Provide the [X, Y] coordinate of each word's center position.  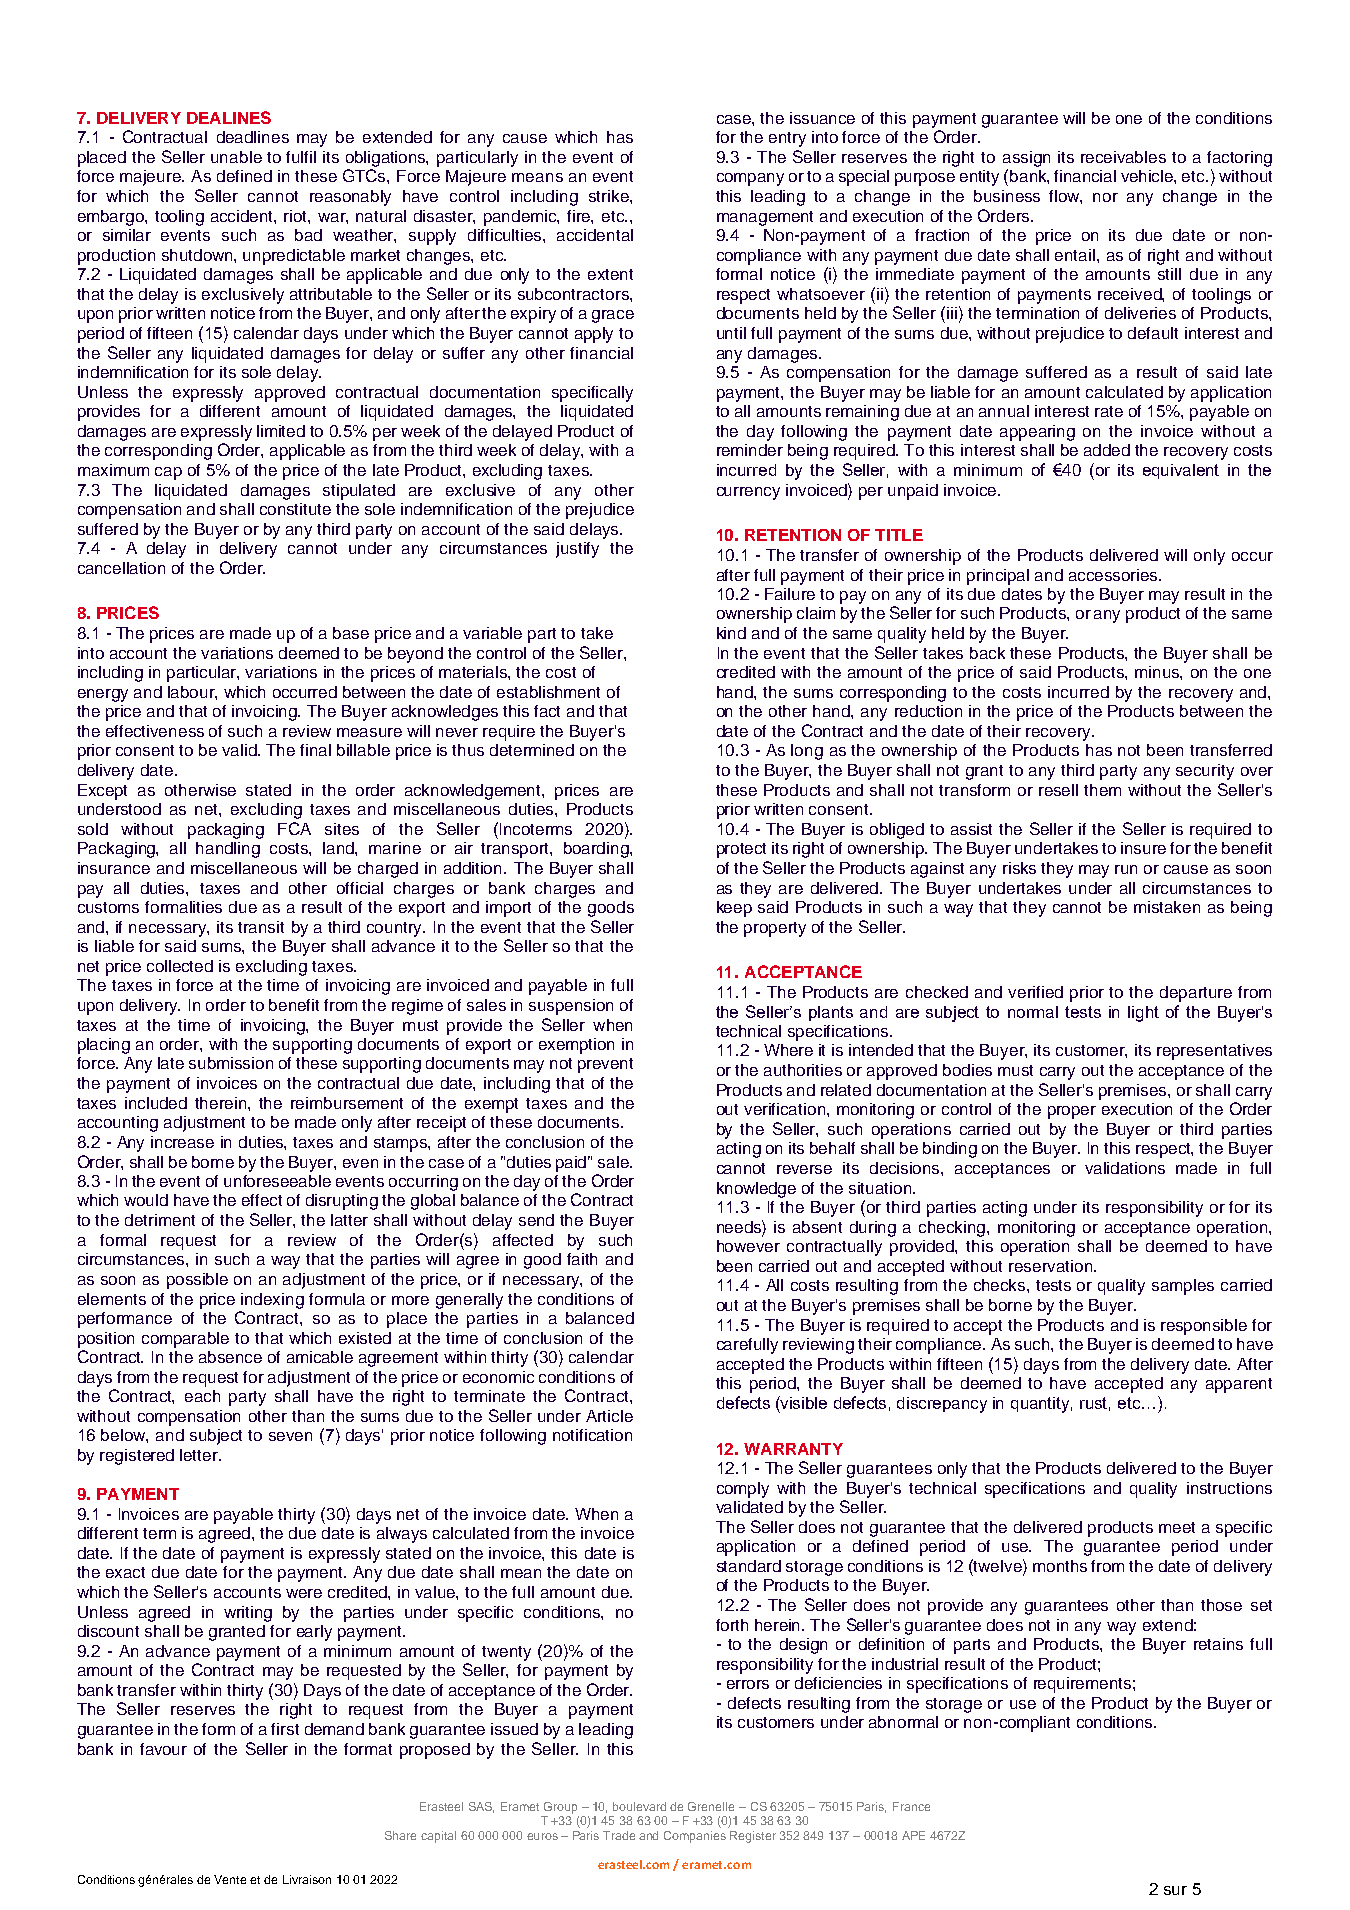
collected [180, 966]
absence [230, 1357]
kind [731, 633]
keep [734, 909]
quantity [1041, 1405]
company [750, 179]
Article [609, 1416]
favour [163, 1749]
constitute [295, 509]
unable [236, 157]
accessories [1114, 575]
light [1143, 1014]
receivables [1123, 157]
